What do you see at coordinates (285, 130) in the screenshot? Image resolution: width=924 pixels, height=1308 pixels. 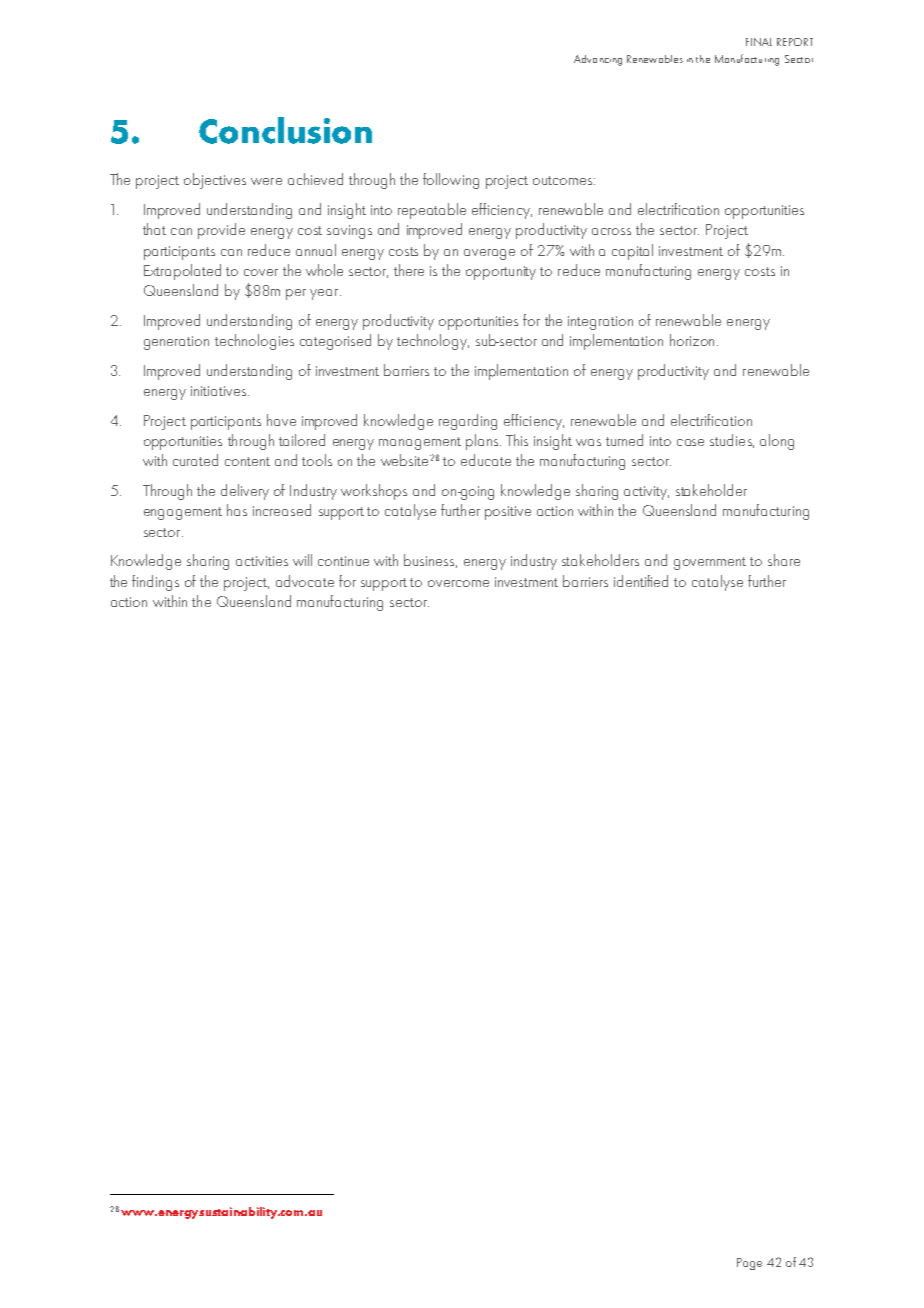 I see `Conclusion` at bounding box center [285, 130].
